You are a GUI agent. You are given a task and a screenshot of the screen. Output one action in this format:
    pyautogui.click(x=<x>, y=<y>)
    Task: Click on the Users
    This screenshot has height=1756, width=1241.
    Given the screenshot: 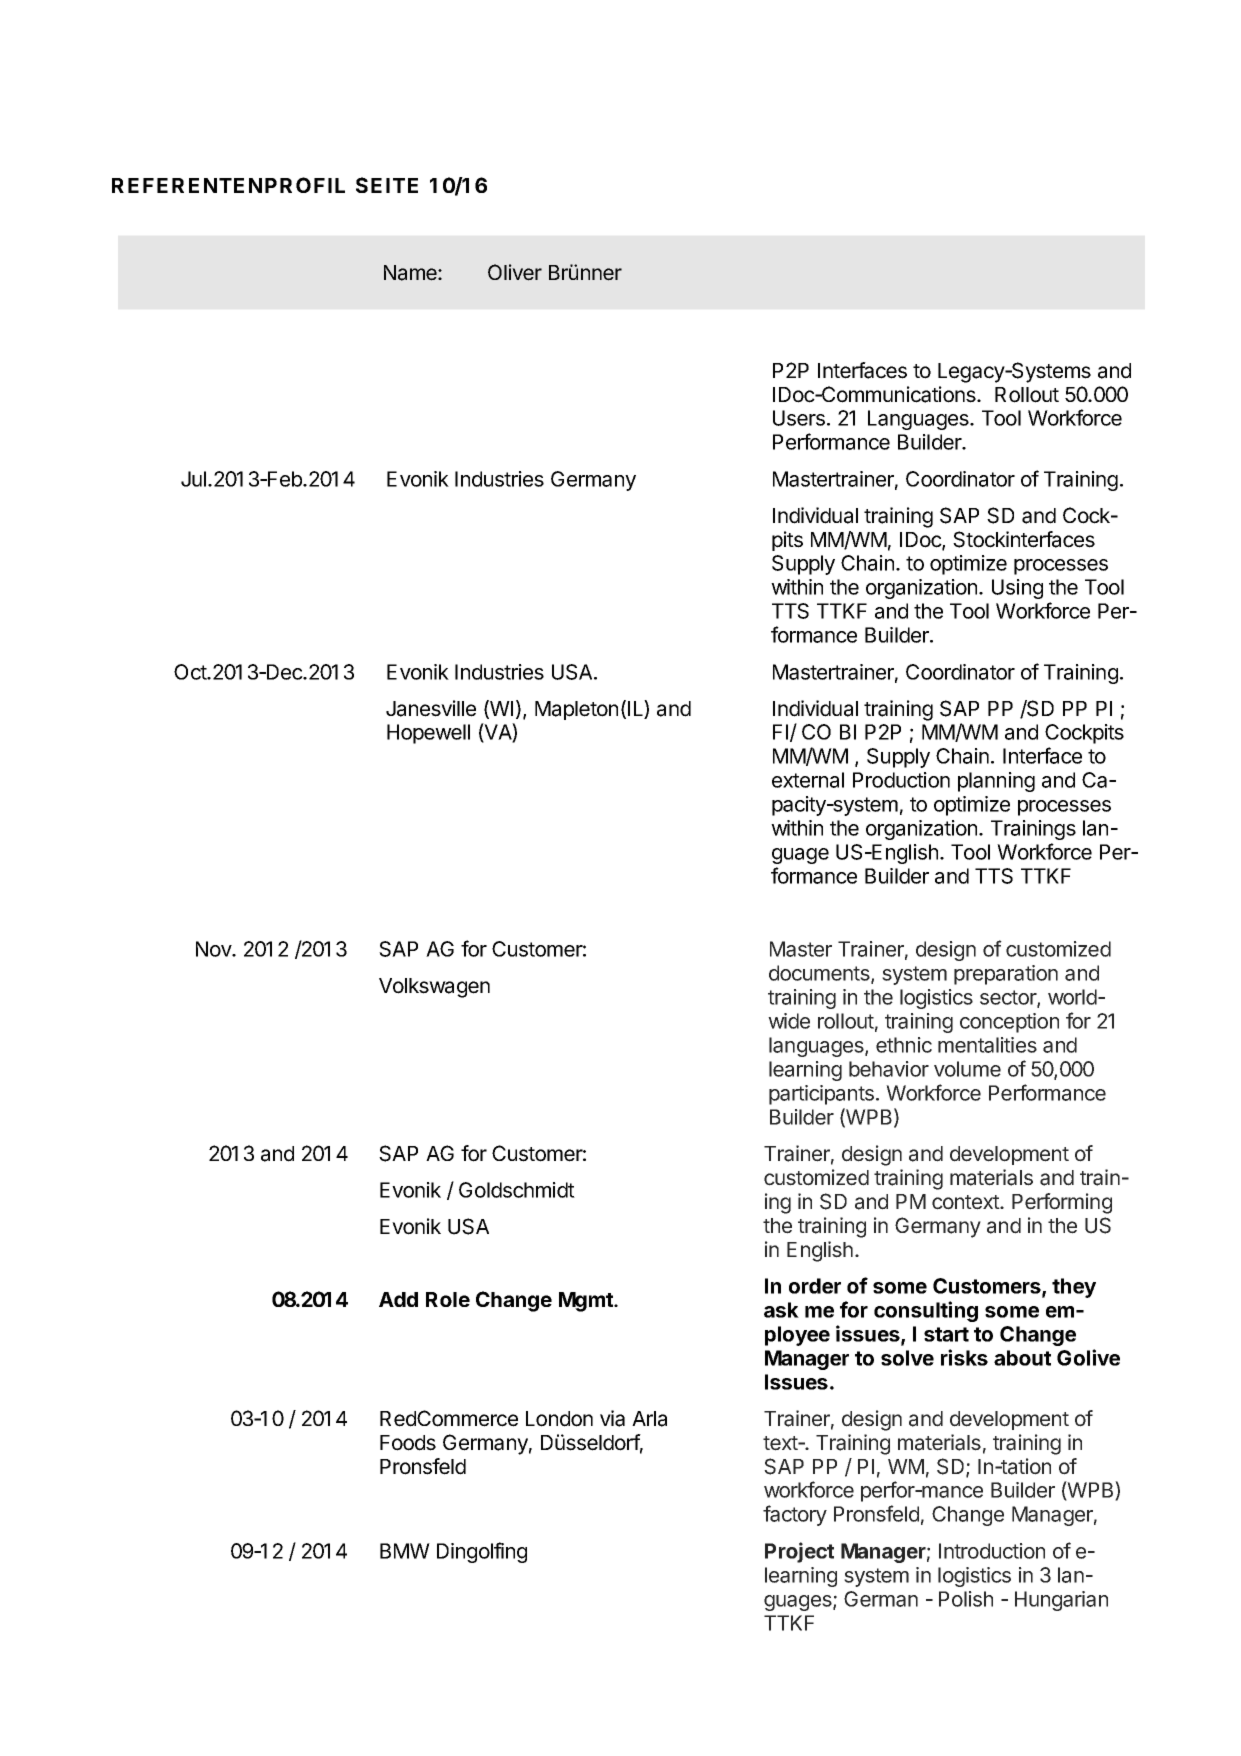 What is the action you would take?
    pyautogui.click(x=799, y=418)
